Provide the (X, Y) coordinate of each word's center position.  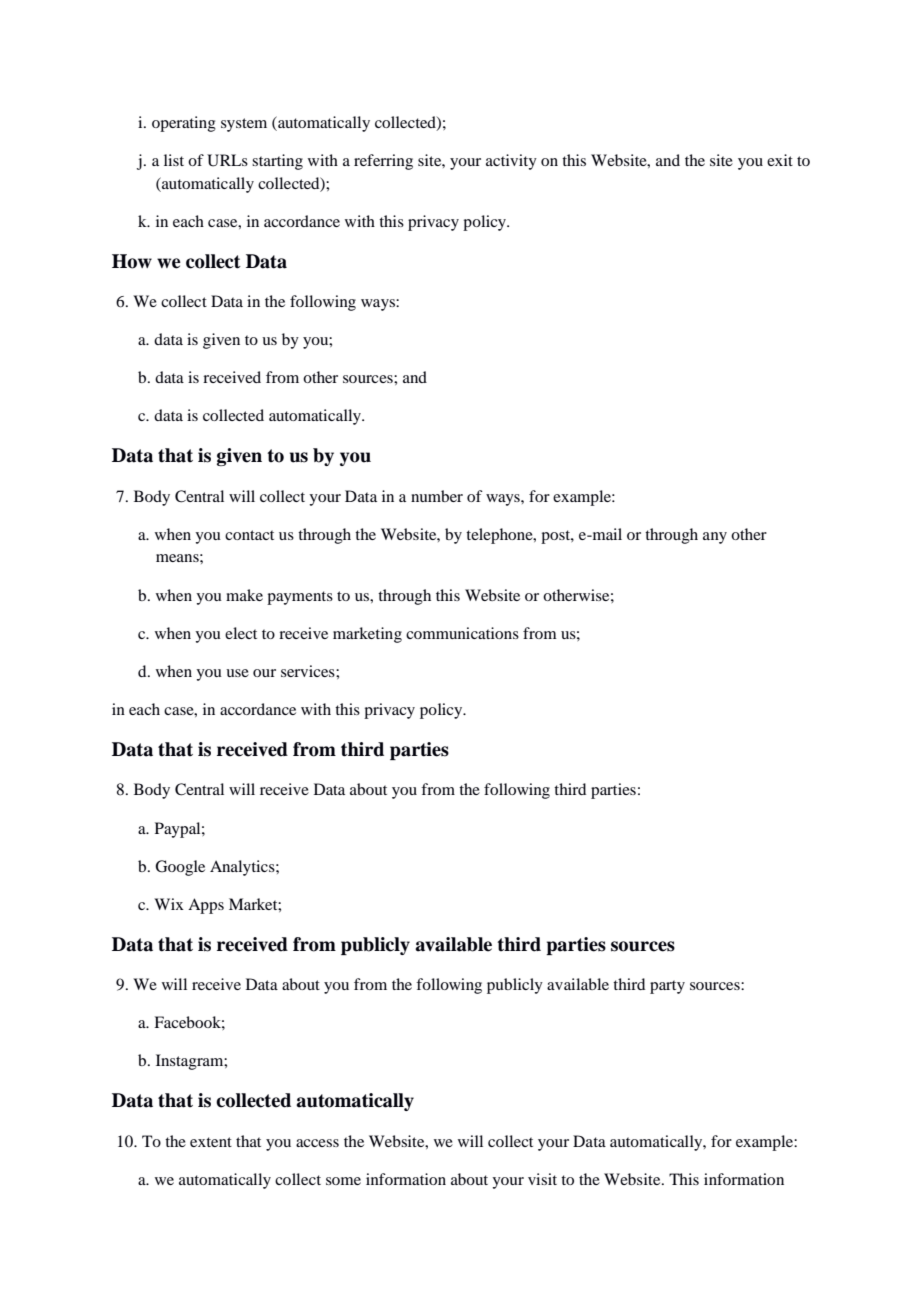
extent (211, 1142)
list (174, 160)
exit (780, 160)
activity (511, 162)
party (667, 987)
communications (462, 633)
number (437, 496)
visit (542, 1179)
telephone (500, 536)
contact (249, 535)
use (237, 673)
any (715, 538)
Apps (206, 906)
